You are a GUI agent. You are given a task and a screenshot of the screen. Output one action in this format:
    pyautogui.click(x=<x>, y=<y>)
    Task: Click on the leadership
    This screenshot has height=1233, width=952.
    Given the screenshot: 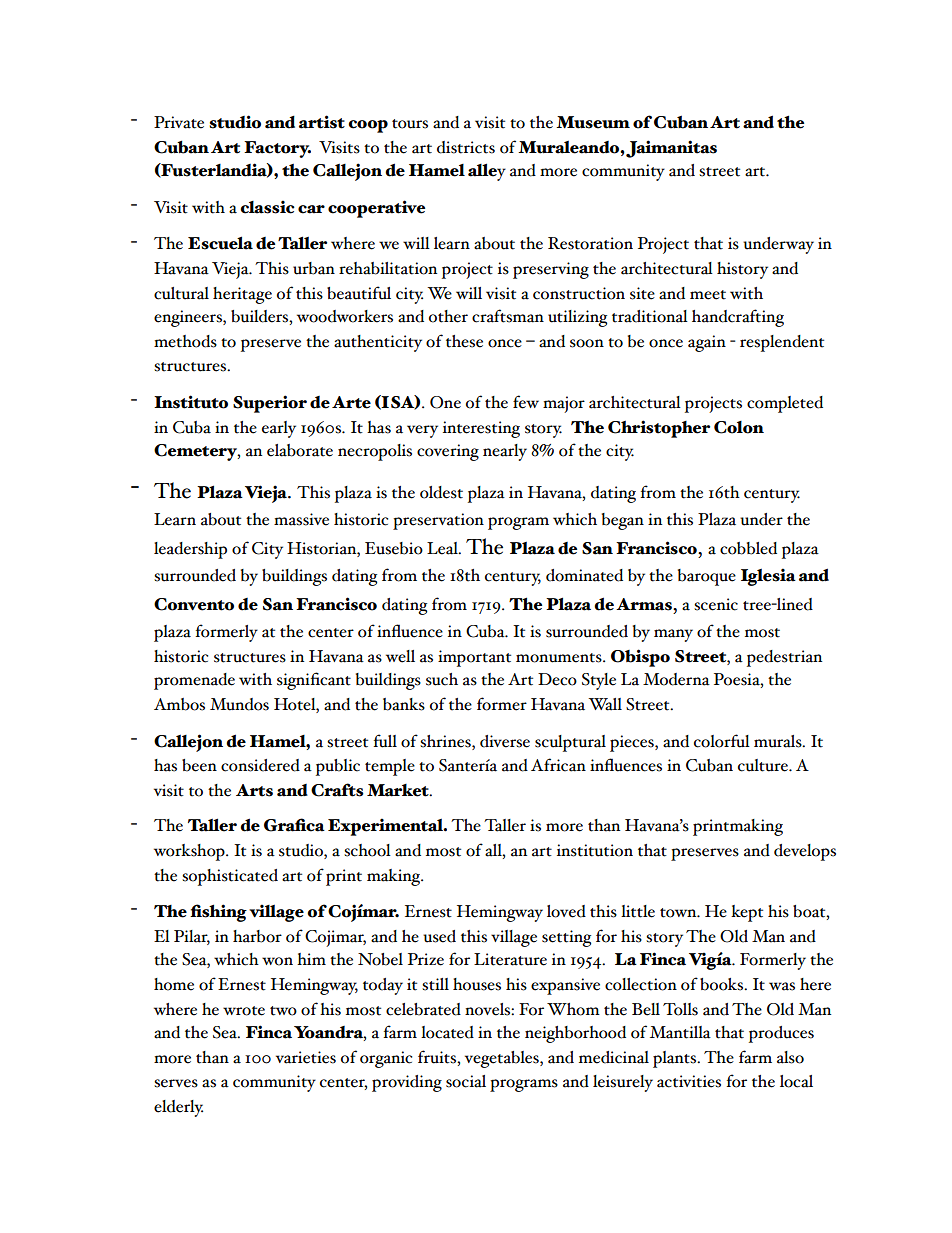 What is the action you would take?
    pyautogui.click(x=190, y=550)
